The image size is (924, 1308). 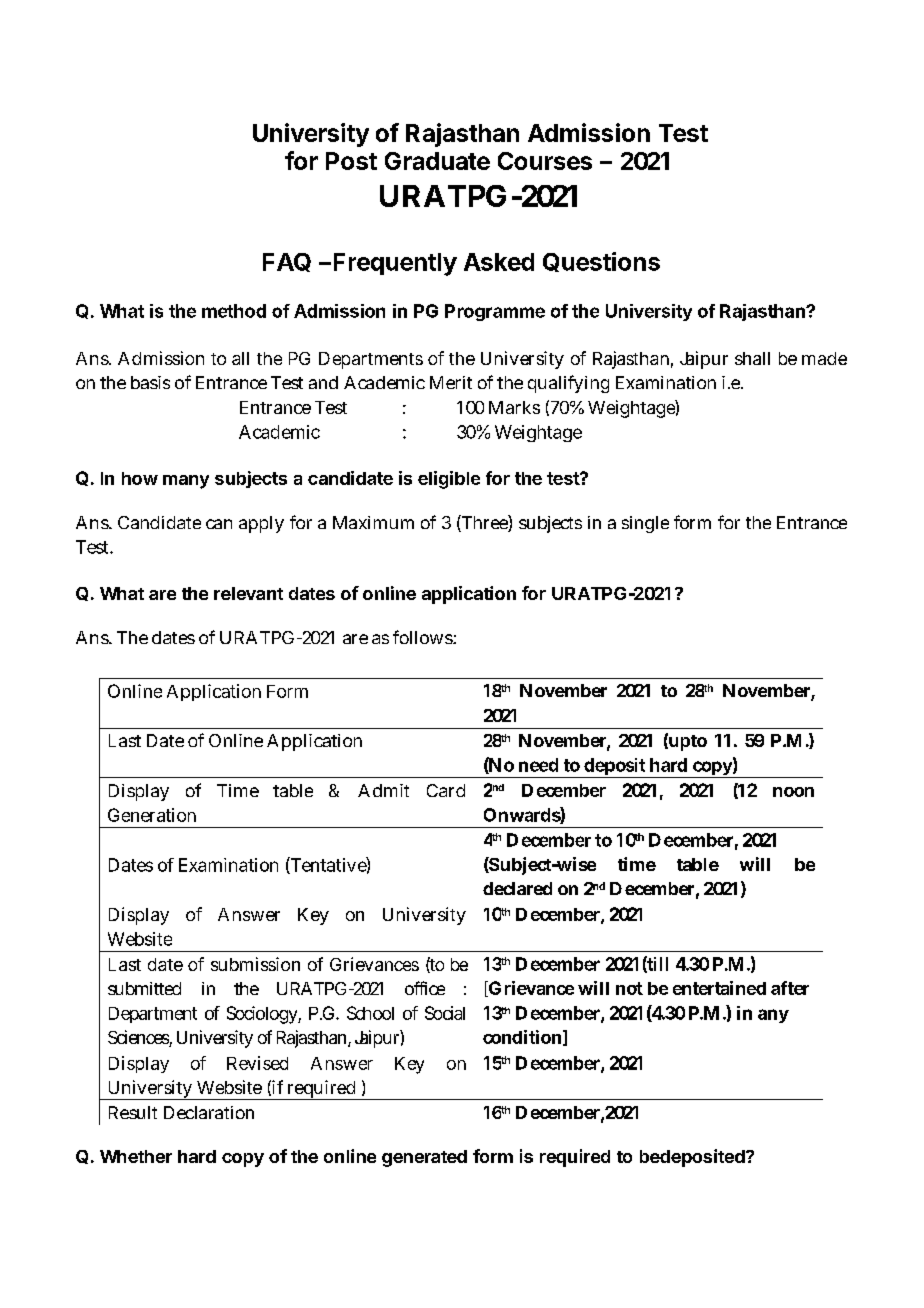 I want to click on Questions, so click(x=601, y=262).
